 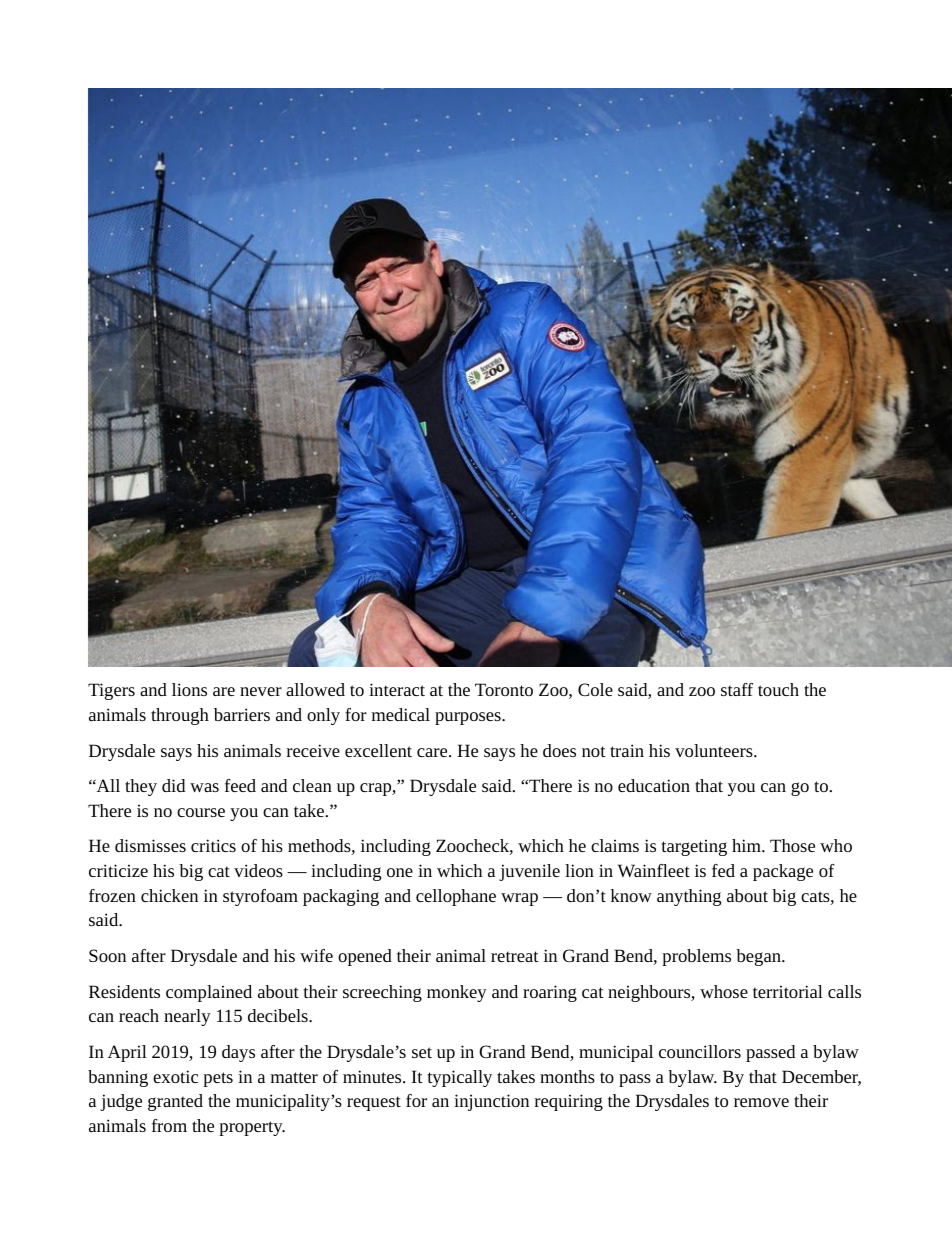 I want to click on injunction, so click(x=491, y=1102).
